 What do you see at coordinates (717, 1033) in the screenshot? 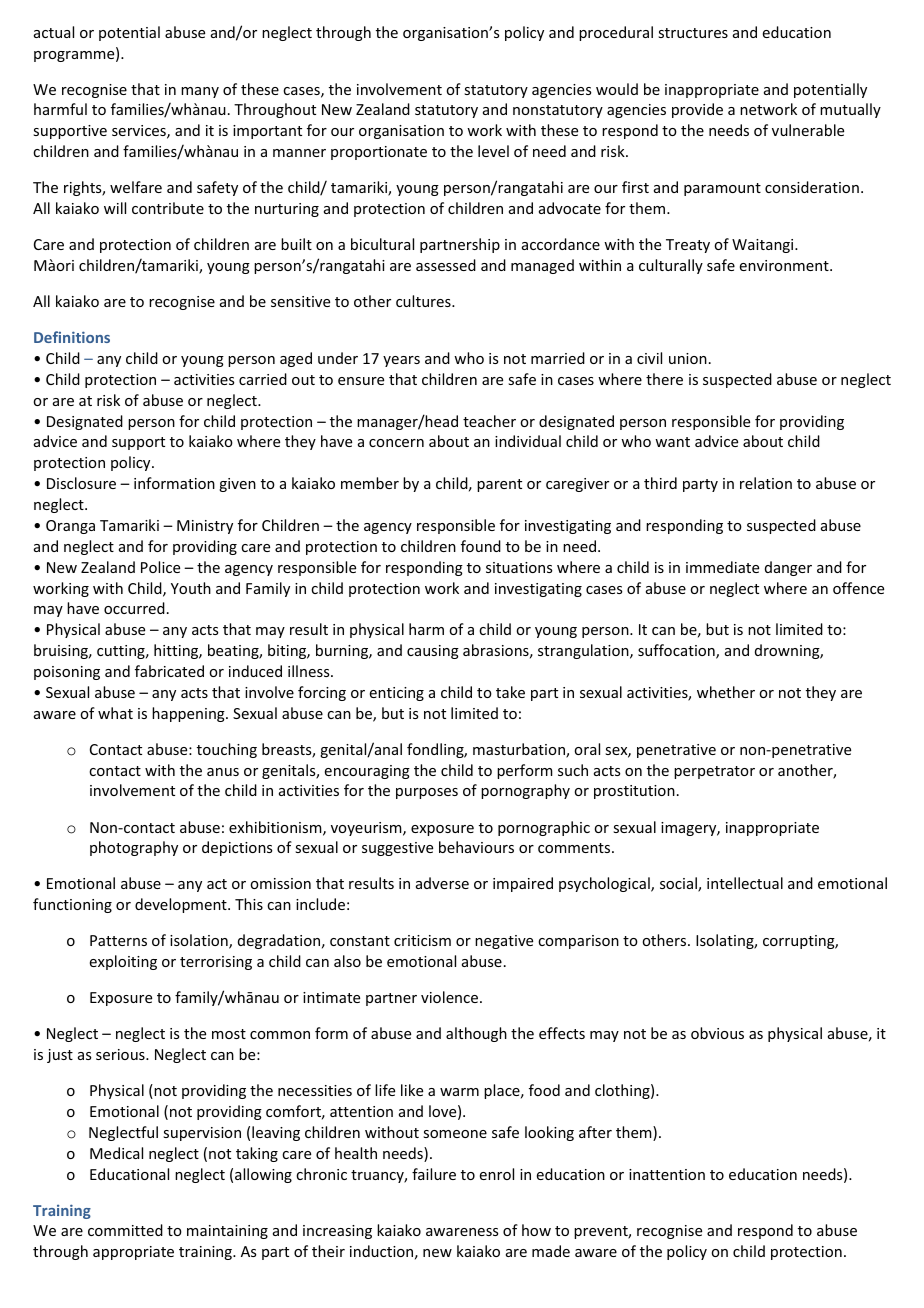
I see `obvious` at bounding box center [717, 1033].
